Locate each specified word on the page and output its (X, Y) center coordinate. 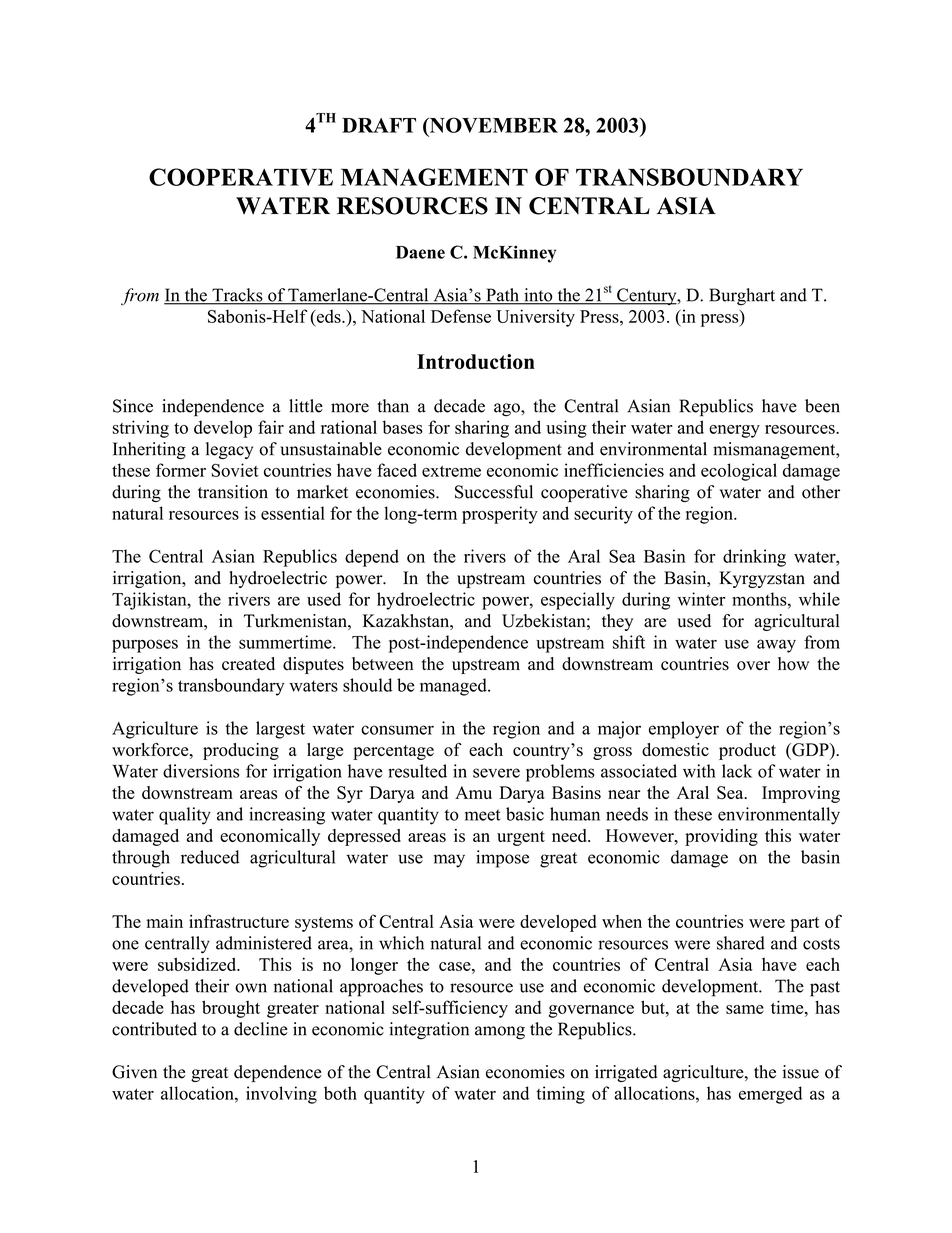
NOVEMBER (492, 126)
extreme (451, 471)
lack (737, 771)
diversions (201, 771)
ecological (739, 472)
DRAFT (379, 125)
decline (261, 1029)
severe (496, 773)
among (500, 1033)
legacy (229, 450)
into (538, 296)
